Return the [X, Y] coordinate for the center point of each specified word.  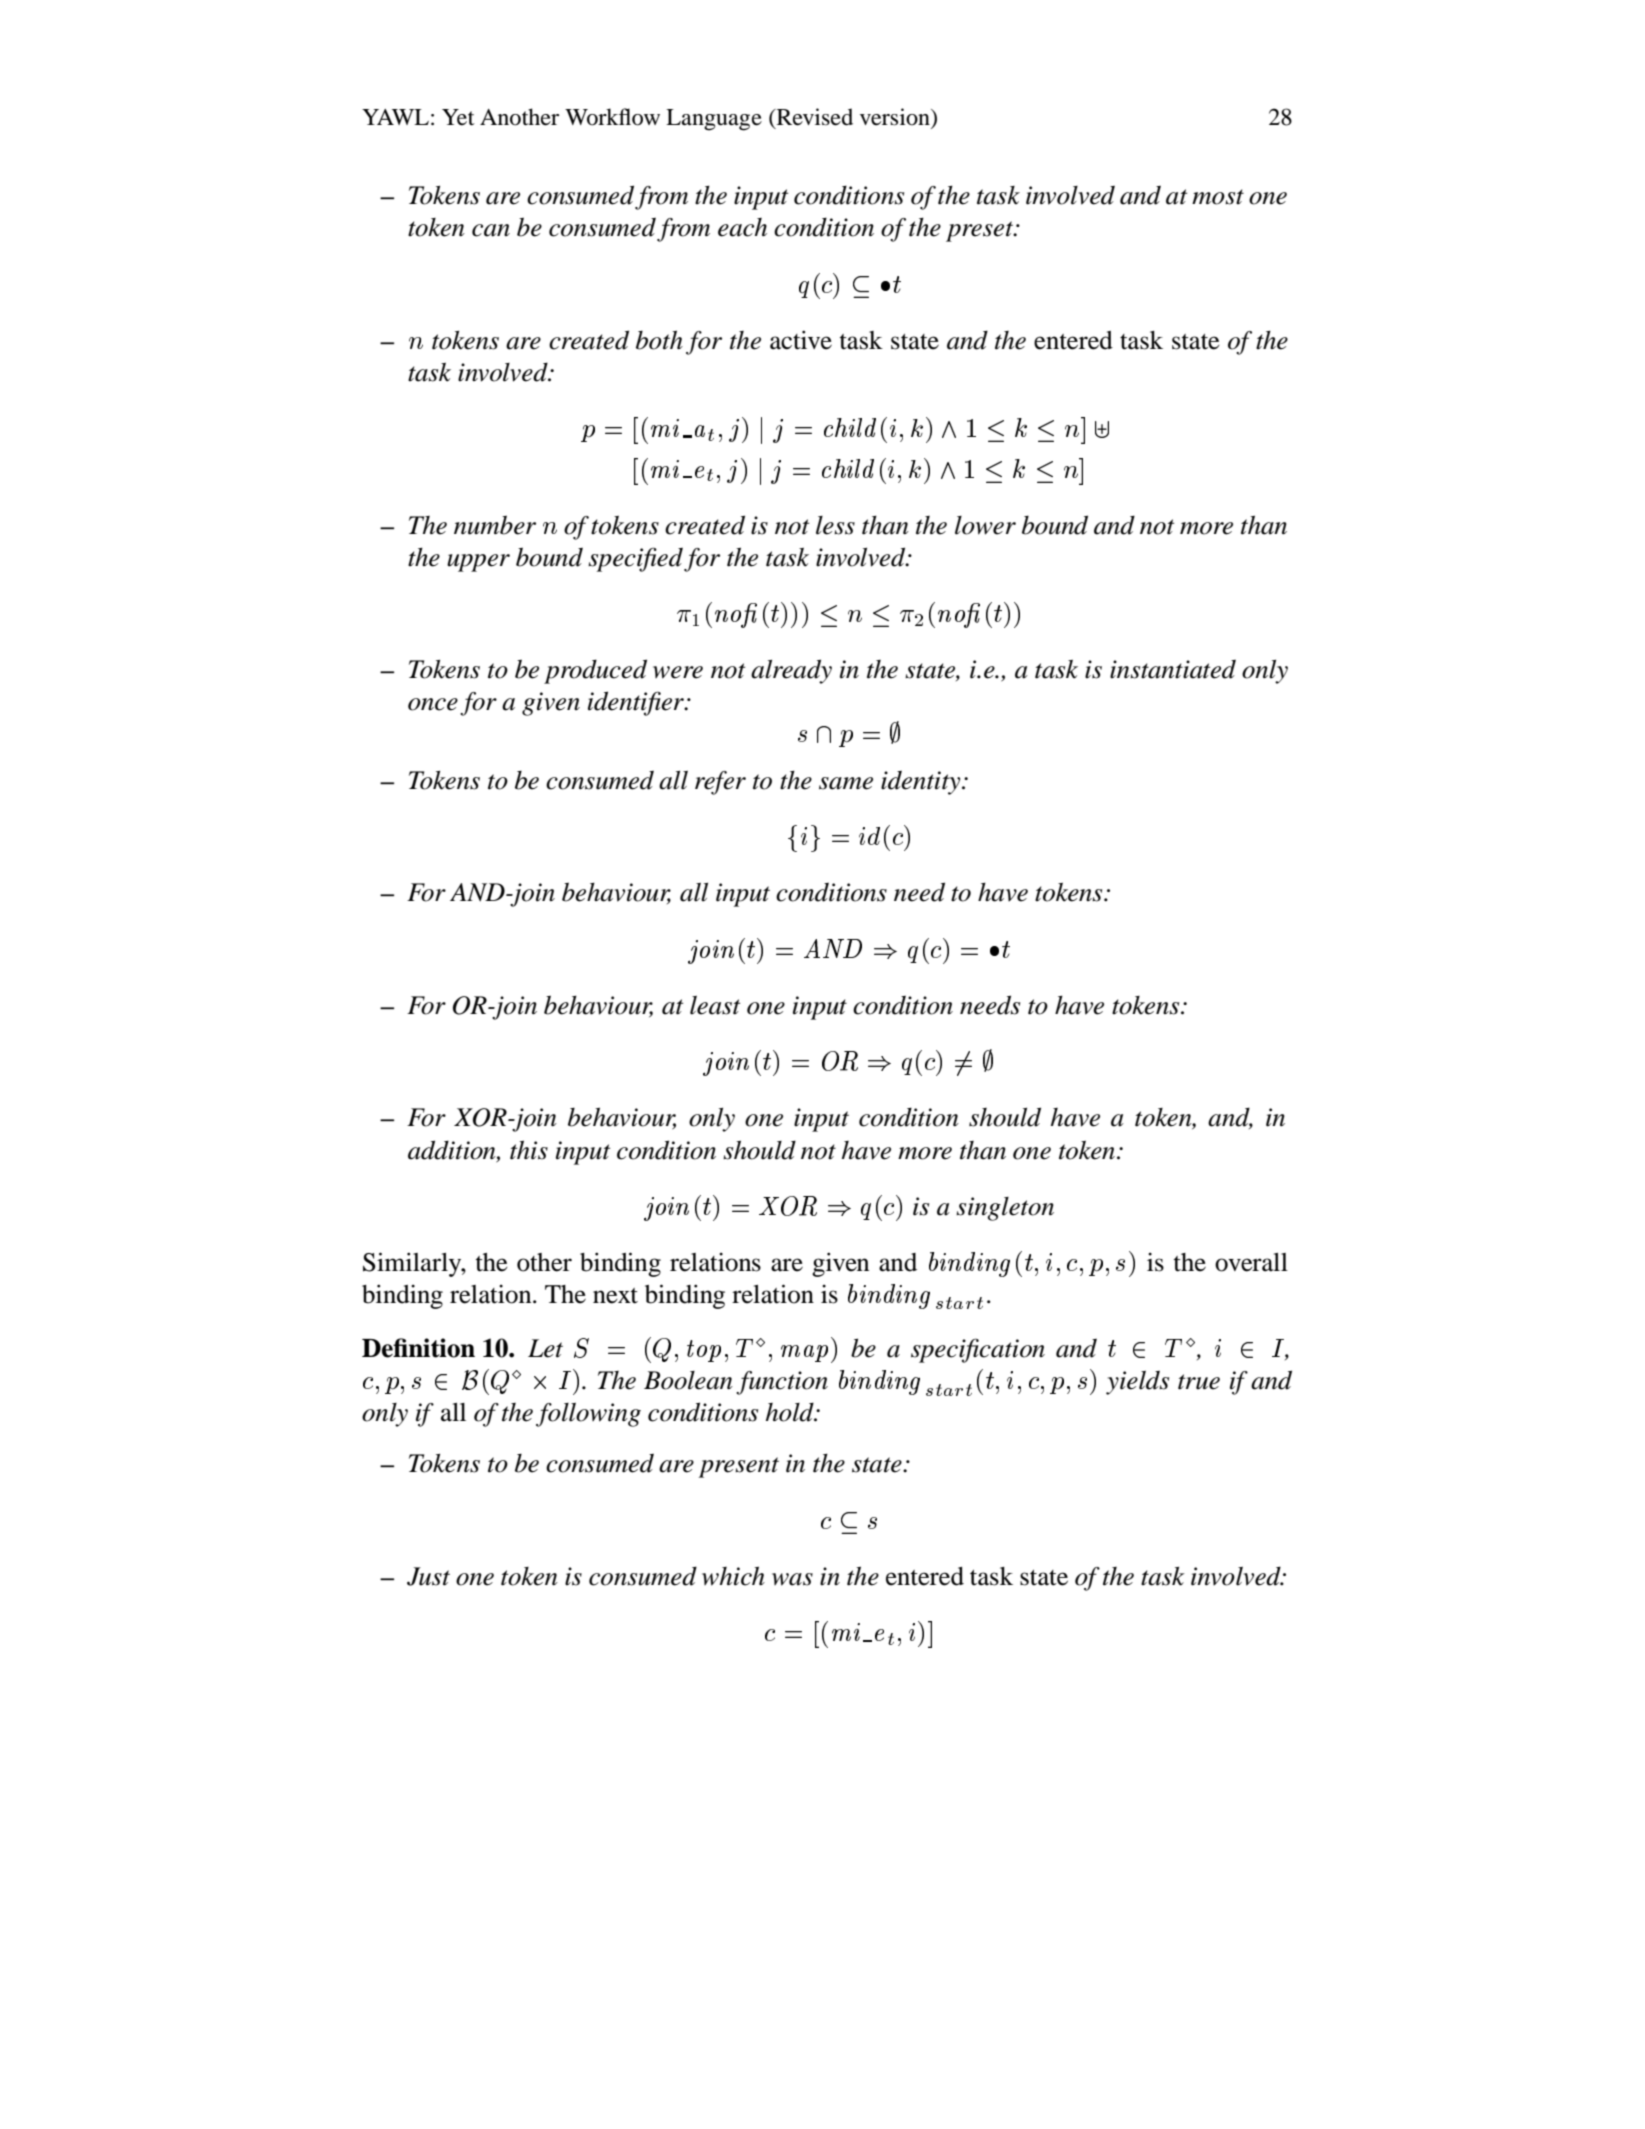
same [846, 783]
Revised [813, 118]
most [1218, 197]
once [433, 704]
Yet [458, 117]
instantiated [1173, 669]
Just [428, 1576]
